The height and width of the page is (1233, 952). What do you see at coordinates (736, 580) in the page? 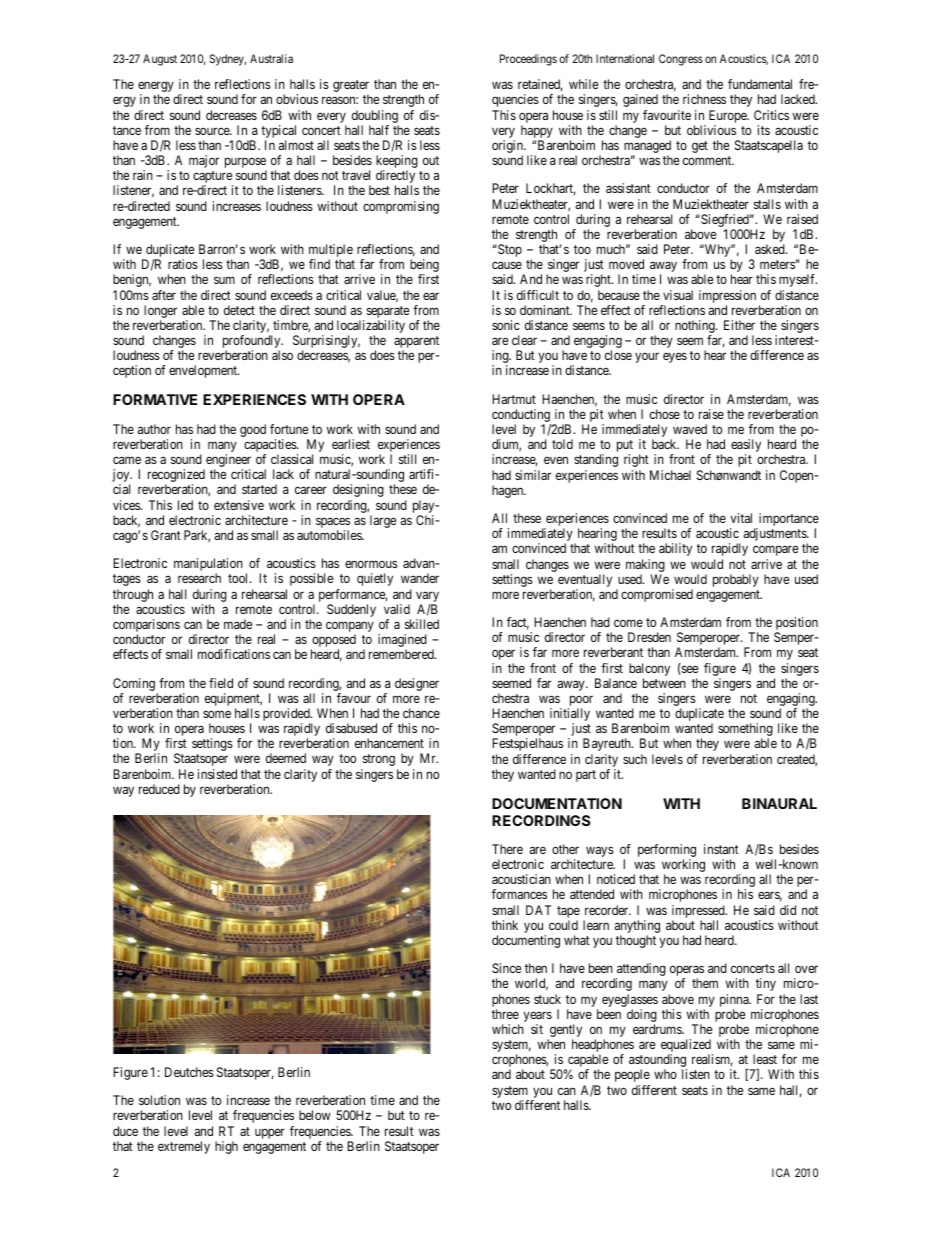
I see `probably` at bounding box center [736, 580].
